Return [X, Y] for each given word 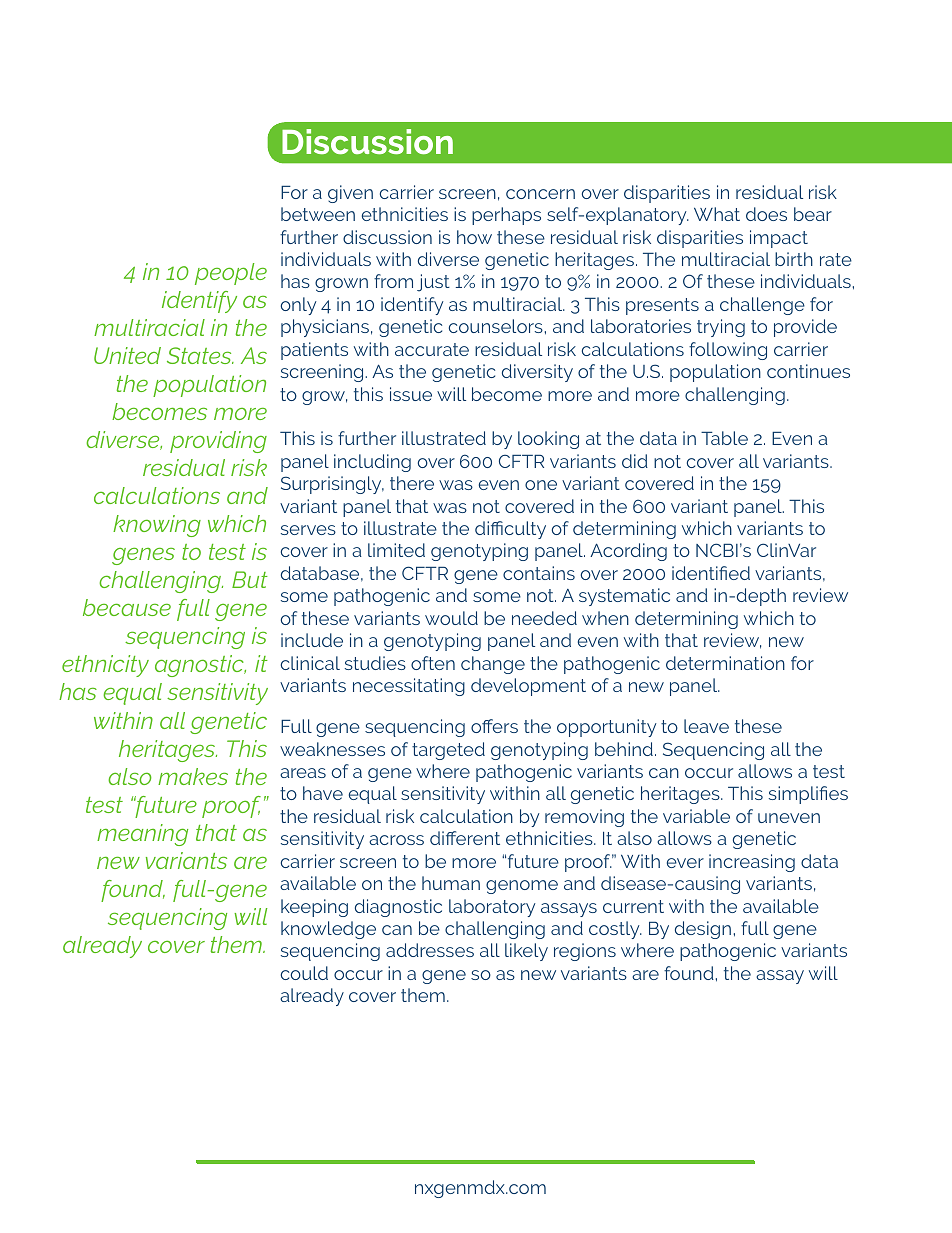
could [304, 973]
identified [711, 573]
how [474, 237]
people [231, 274]
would [451, 618]
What [717, 214]
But [250, 579]
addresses [430, 950]
